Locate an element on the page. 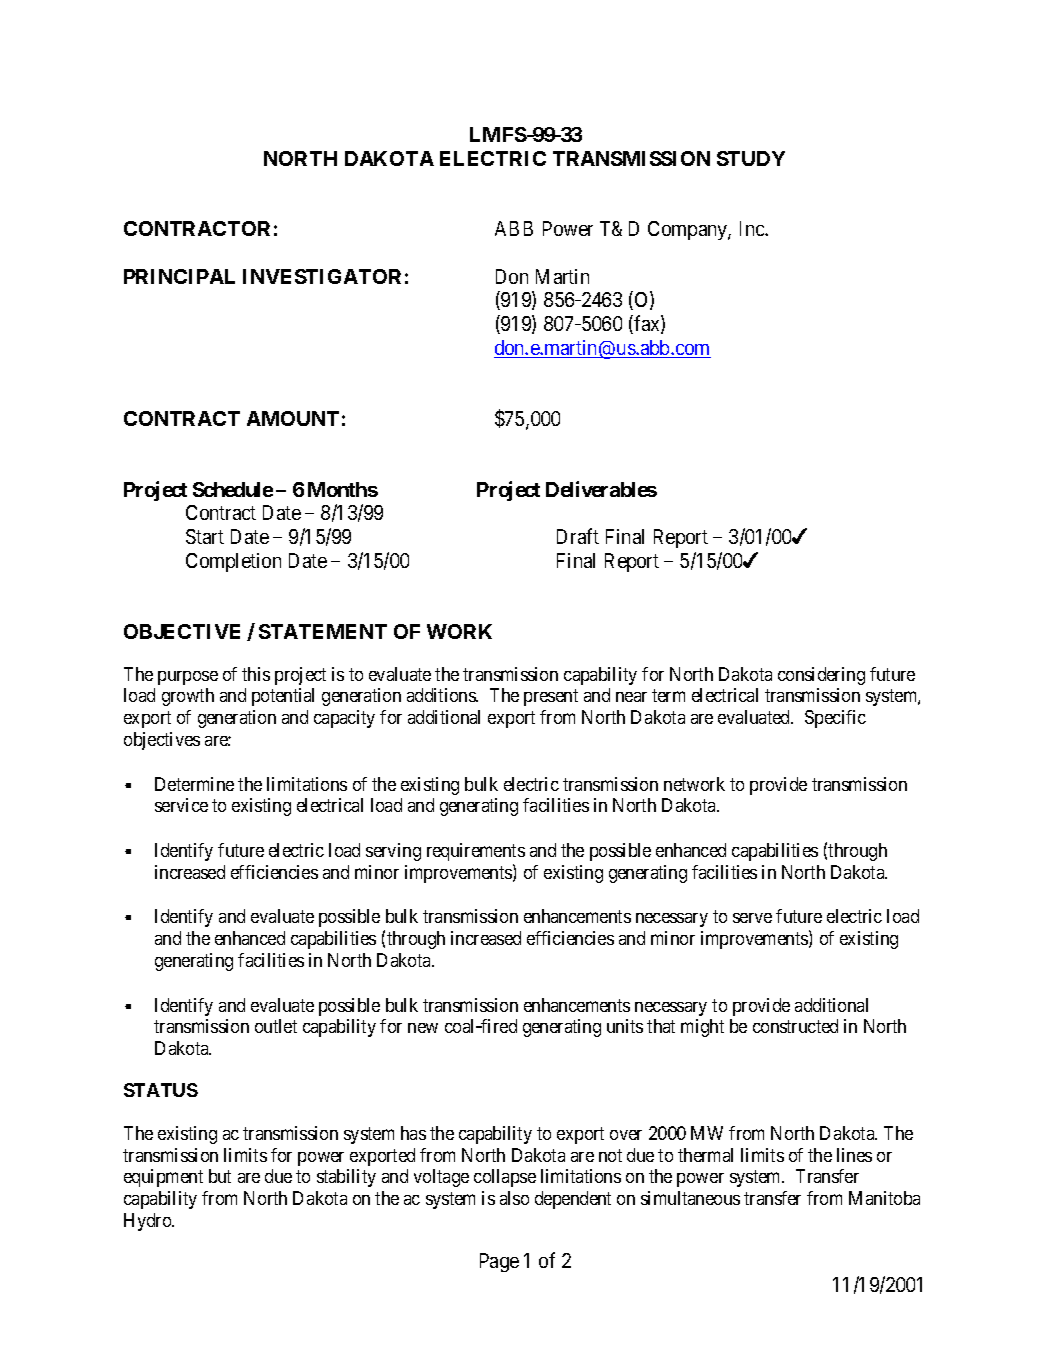  new is located at coordinates (423, 1028).
